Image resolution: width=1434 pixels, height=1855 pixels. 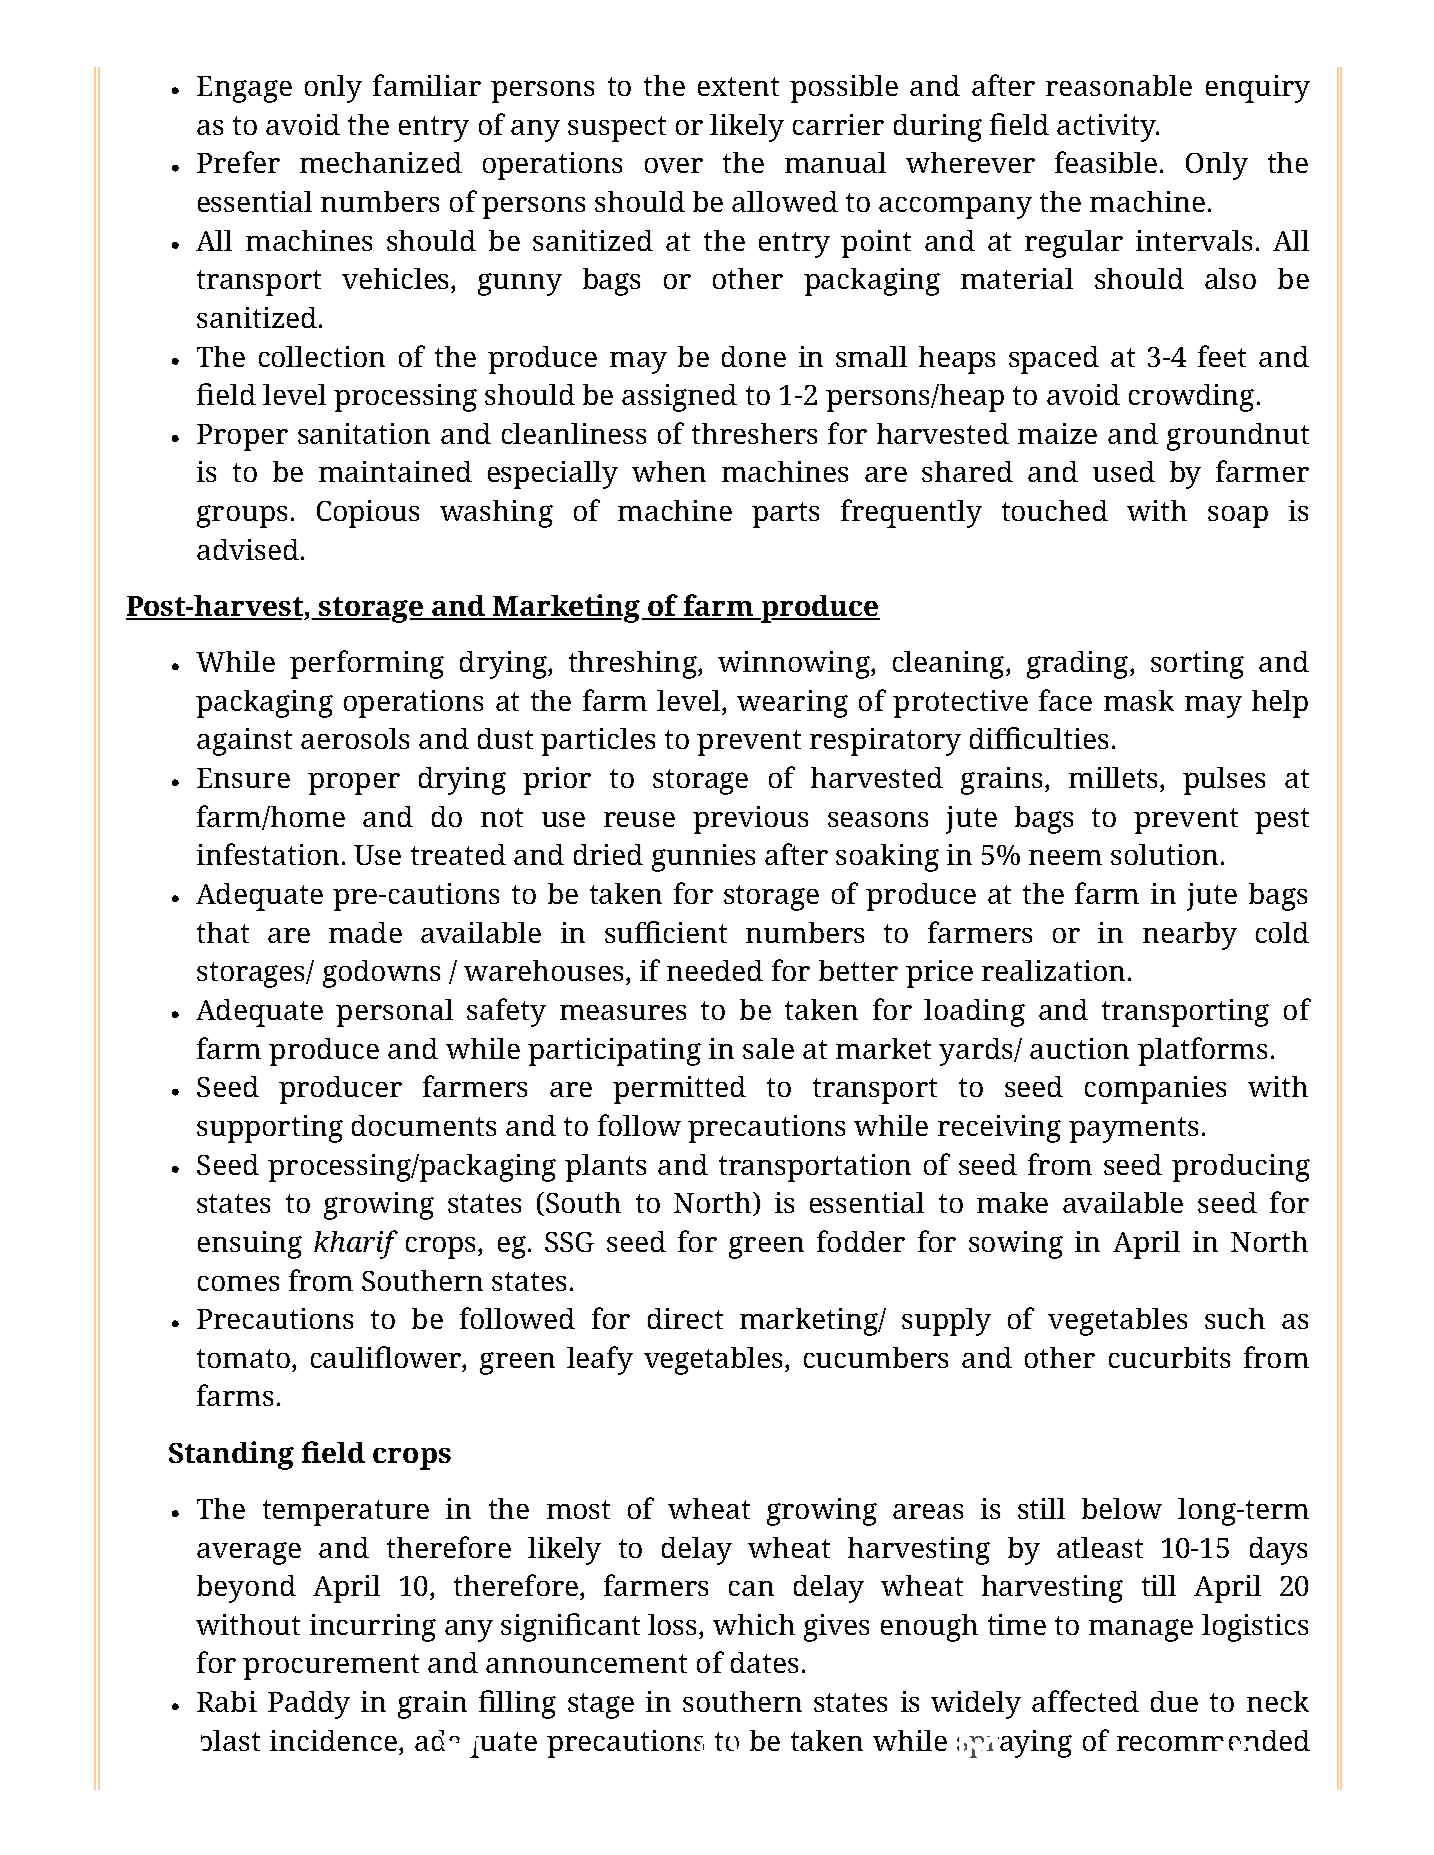 What do you see at coordinates (365, 932) in the screenshot?
I see `made` at bounding box center [365, 932].
